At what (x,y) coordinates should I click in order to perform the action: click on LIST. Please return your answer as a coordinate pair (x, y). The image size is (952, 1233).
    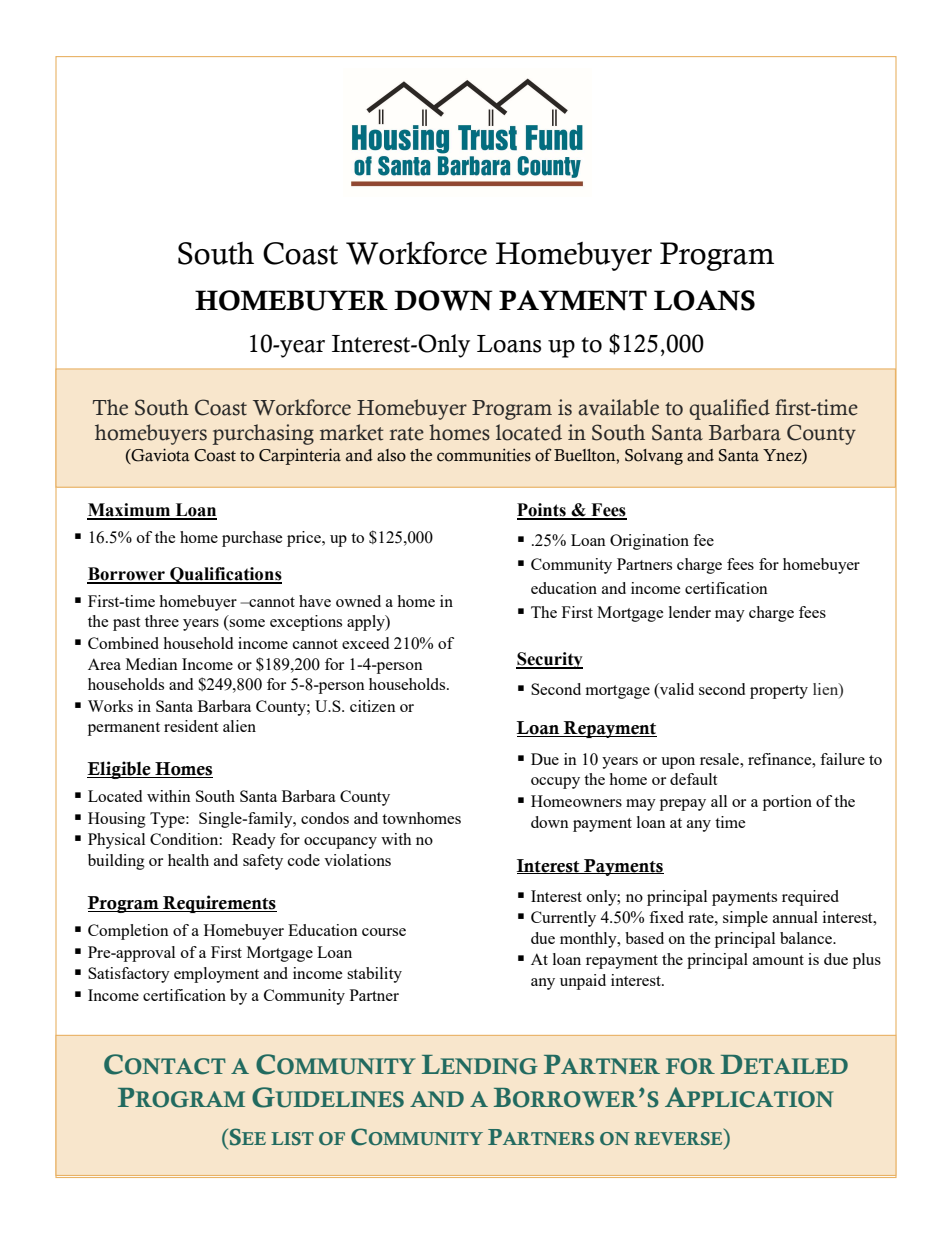
    Looking at the image, I should click on (292, 1138).
